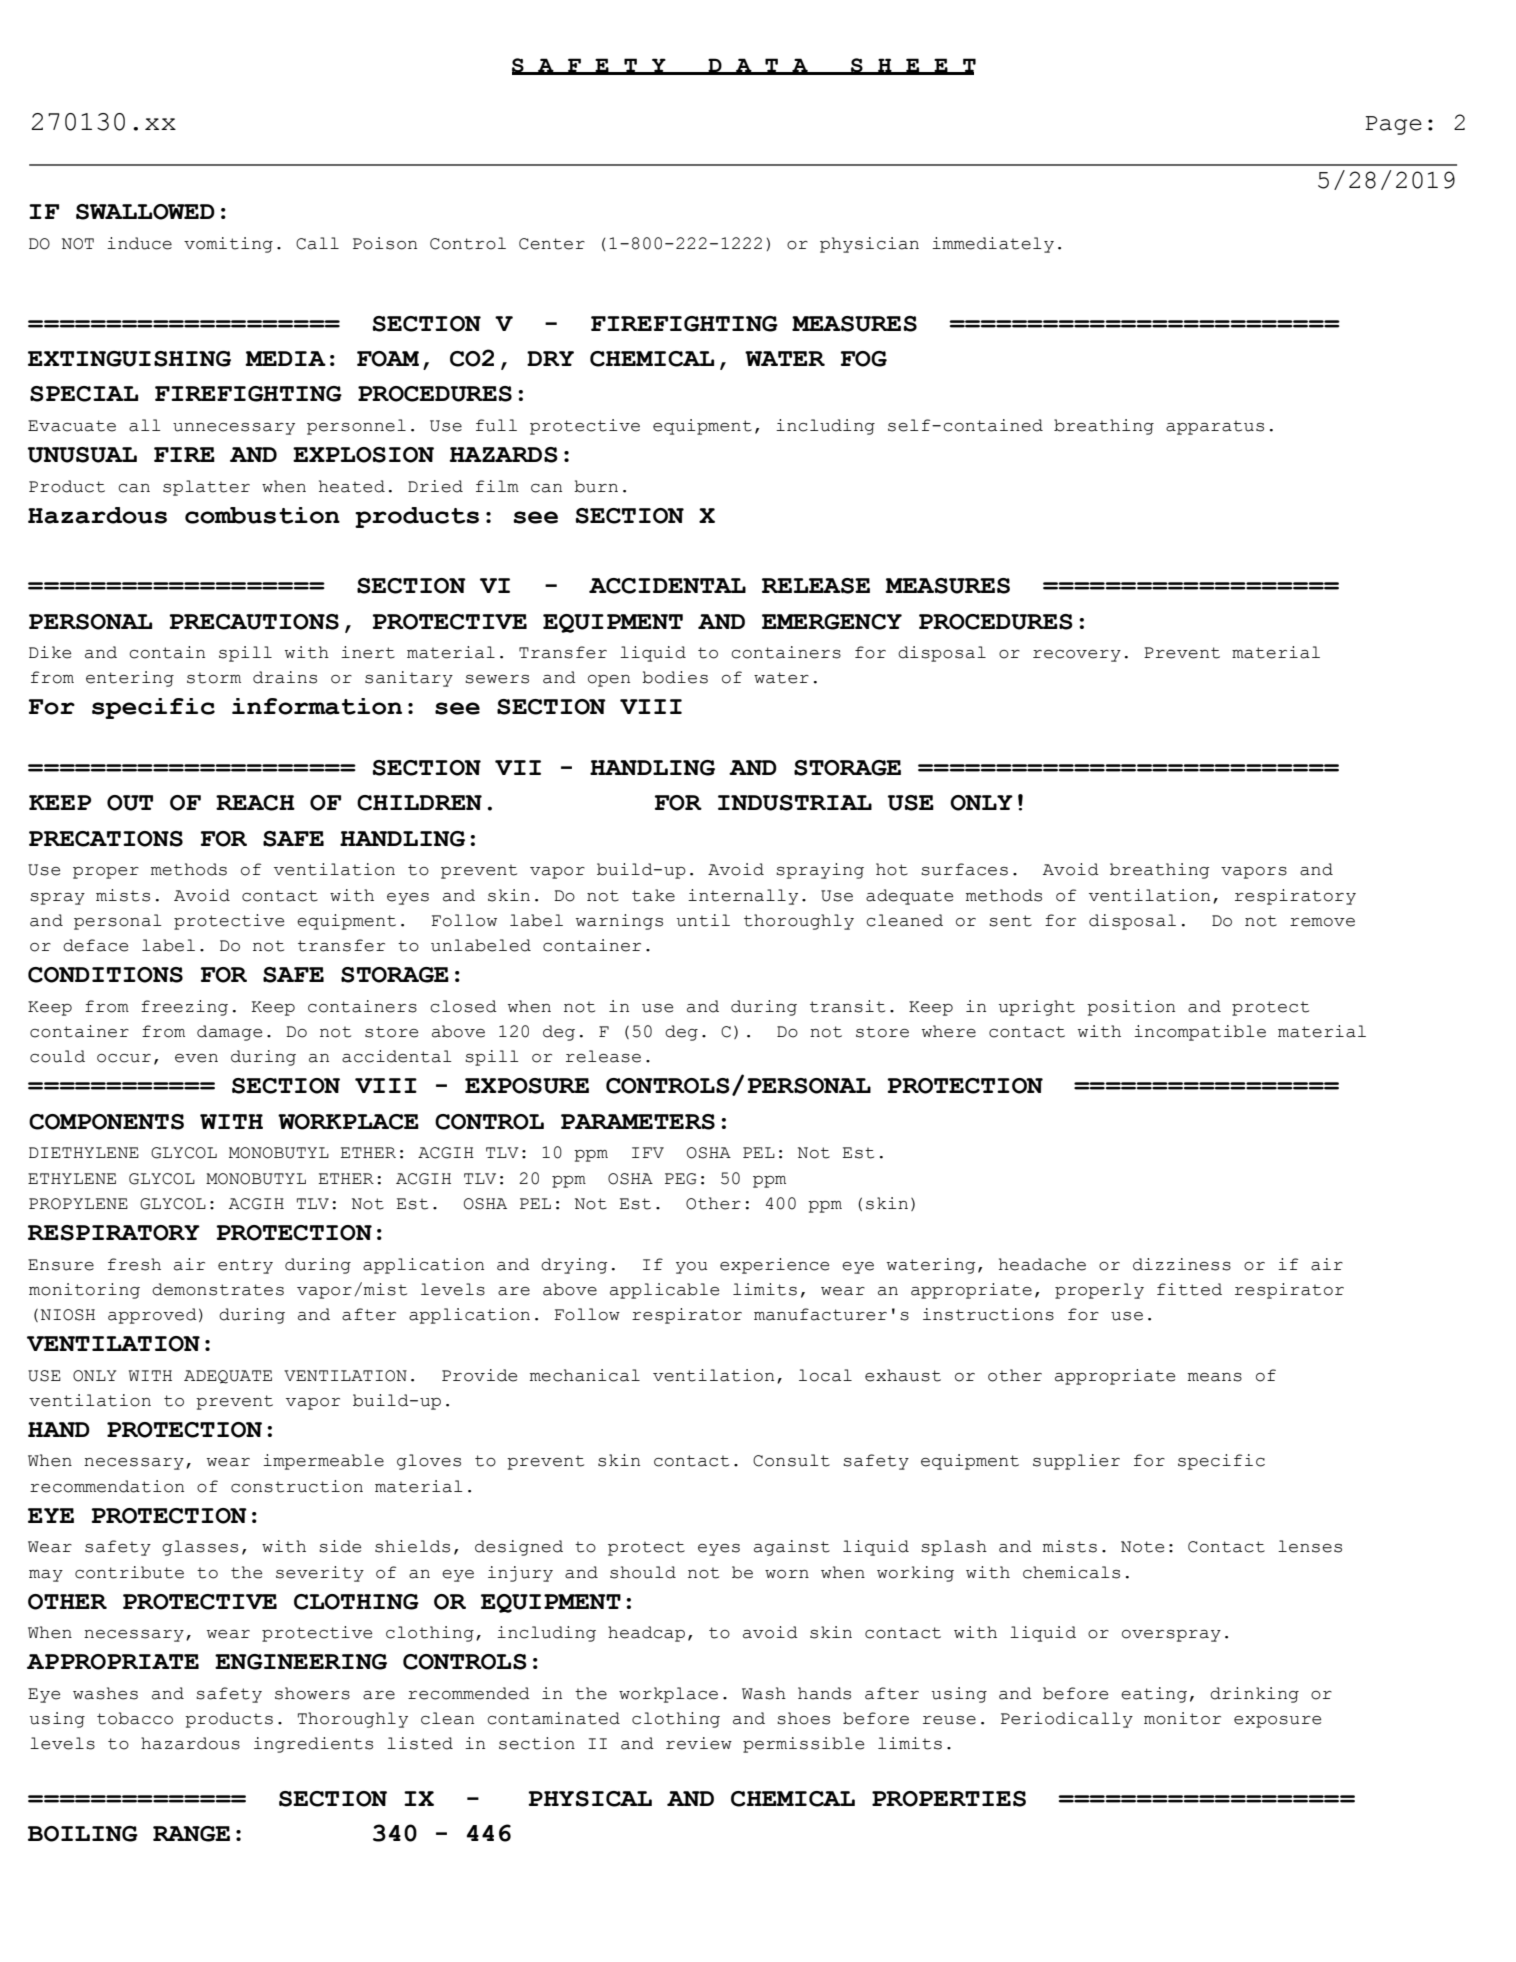  I want to click on bodies, so click(675, 677).
